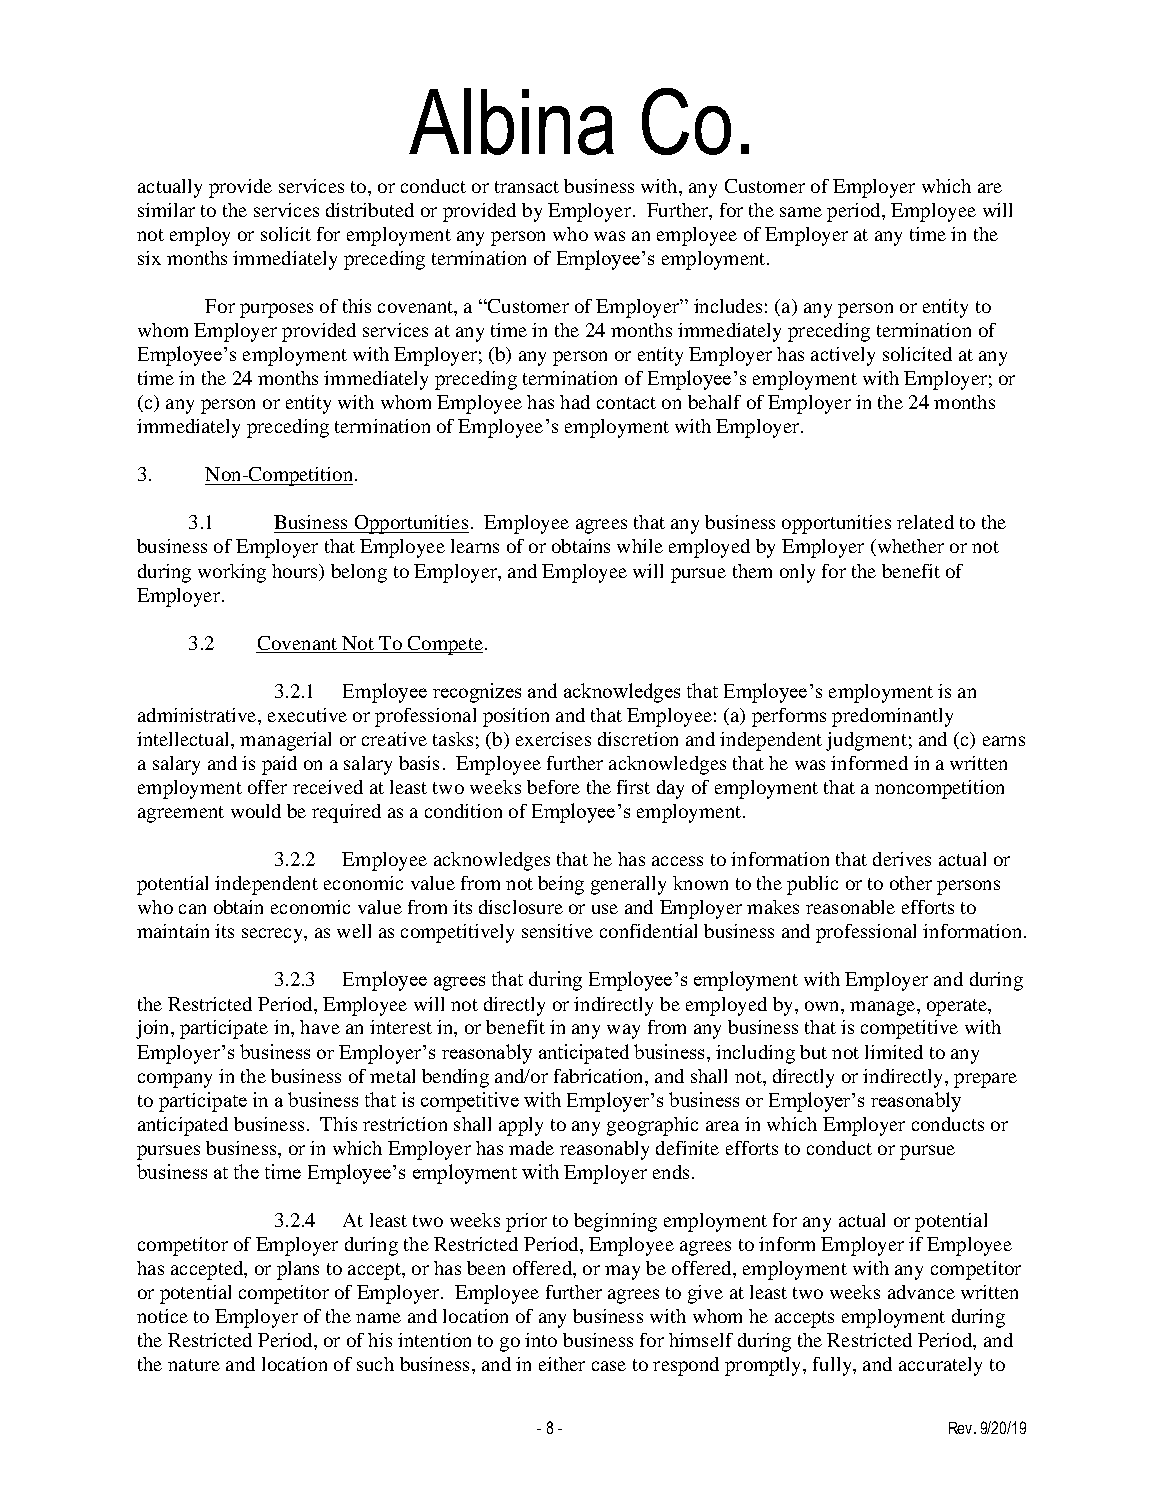 The height and width of the screenshot is (1506, 1164). What do you see at coordinates (194, 1365) in the screenshot?
I see `nature` at bounding box center [194, 1365].
